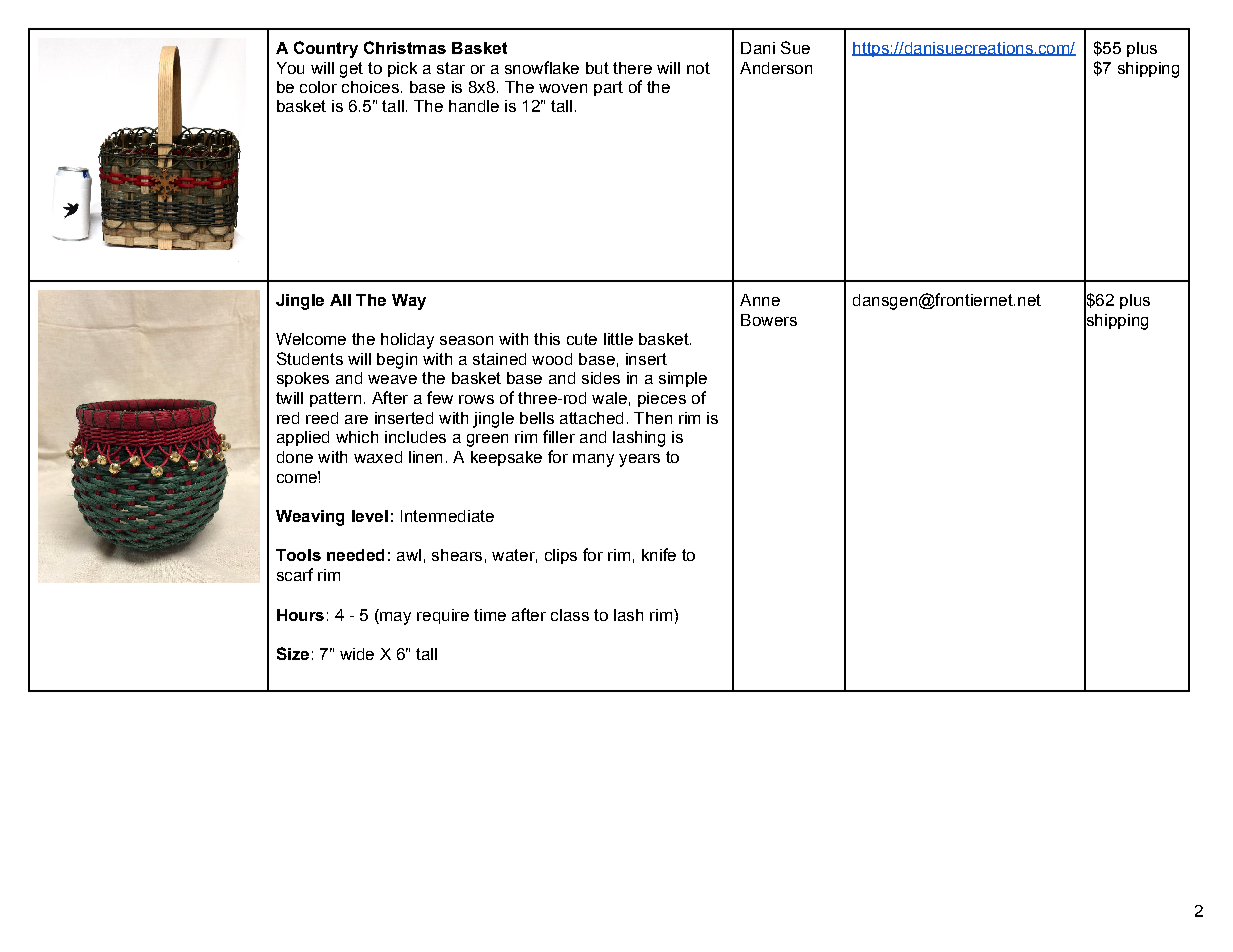  I want to click on Anne, so click(760, 300).
